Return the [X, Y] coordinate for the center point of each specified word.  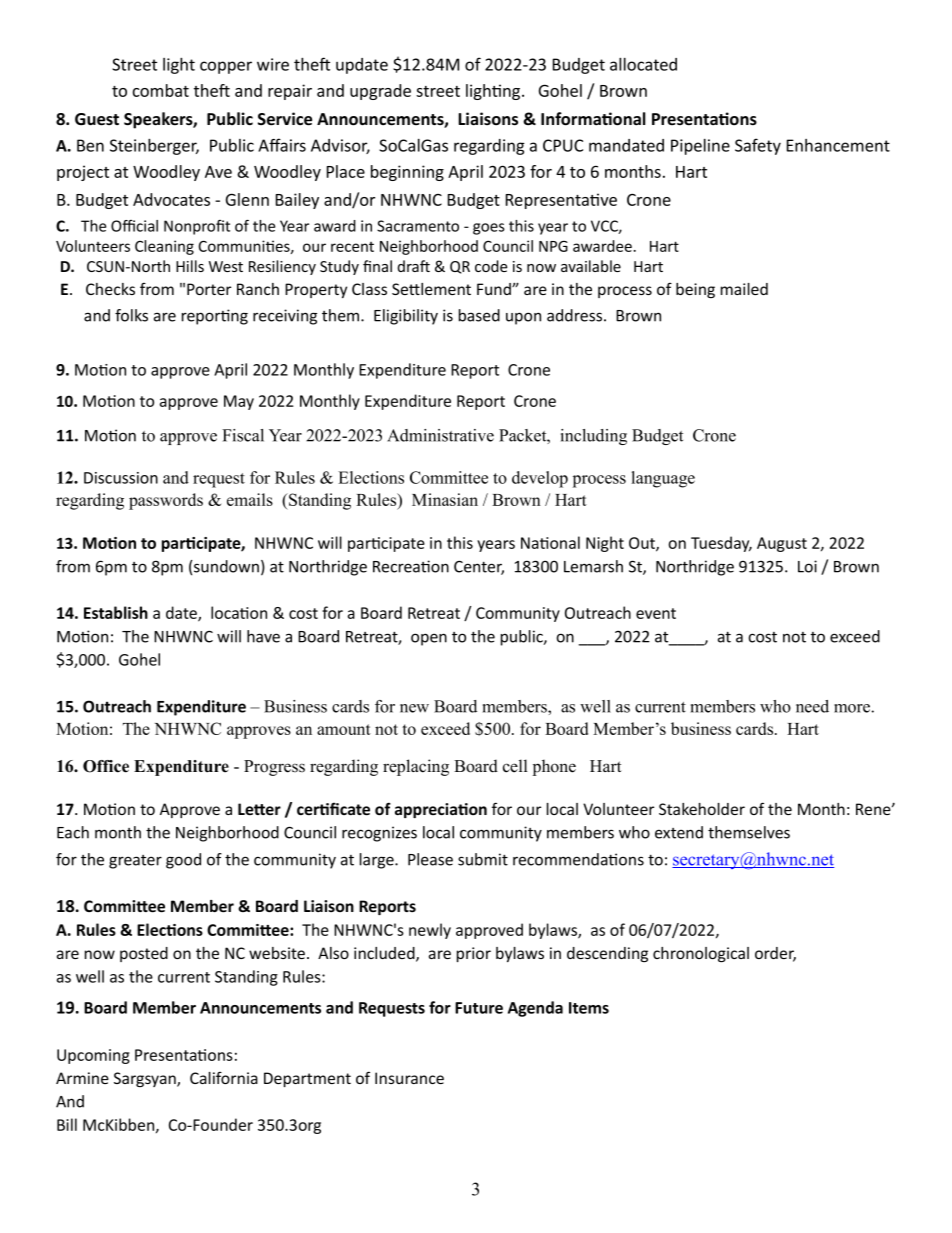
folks [131, 315]
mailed [744, 289]
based [479, 315]
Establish [116, 612]
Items [589, 1008]
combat [161, 90]
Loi [807, 566]
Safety [758, 146]
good [183, 861]
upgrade [380, 92]
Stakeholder [702, 809]
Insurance [409, 1078]
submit [483, 859]
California [224, 1078]
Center [479, 568]
